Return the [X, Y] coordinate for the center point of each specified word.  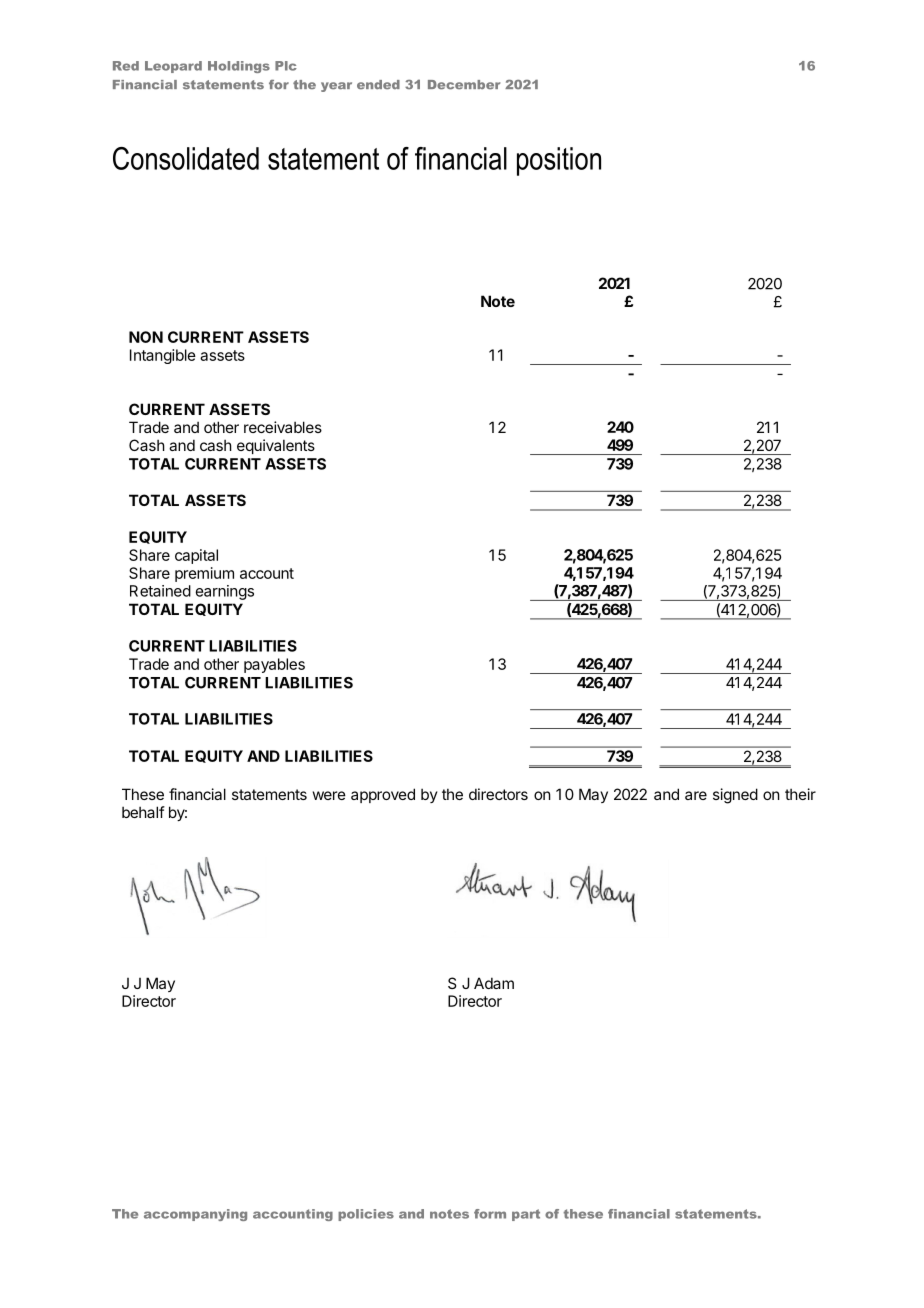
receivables [283, 427]
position [559, 161]
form [490, 1214]
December [464, 85]
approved [383, 795]
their [800, 794]
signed [735, 796]
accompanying [195, 1215]
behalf [143, 812]
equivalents [276, 446]
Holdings [239, 67]
